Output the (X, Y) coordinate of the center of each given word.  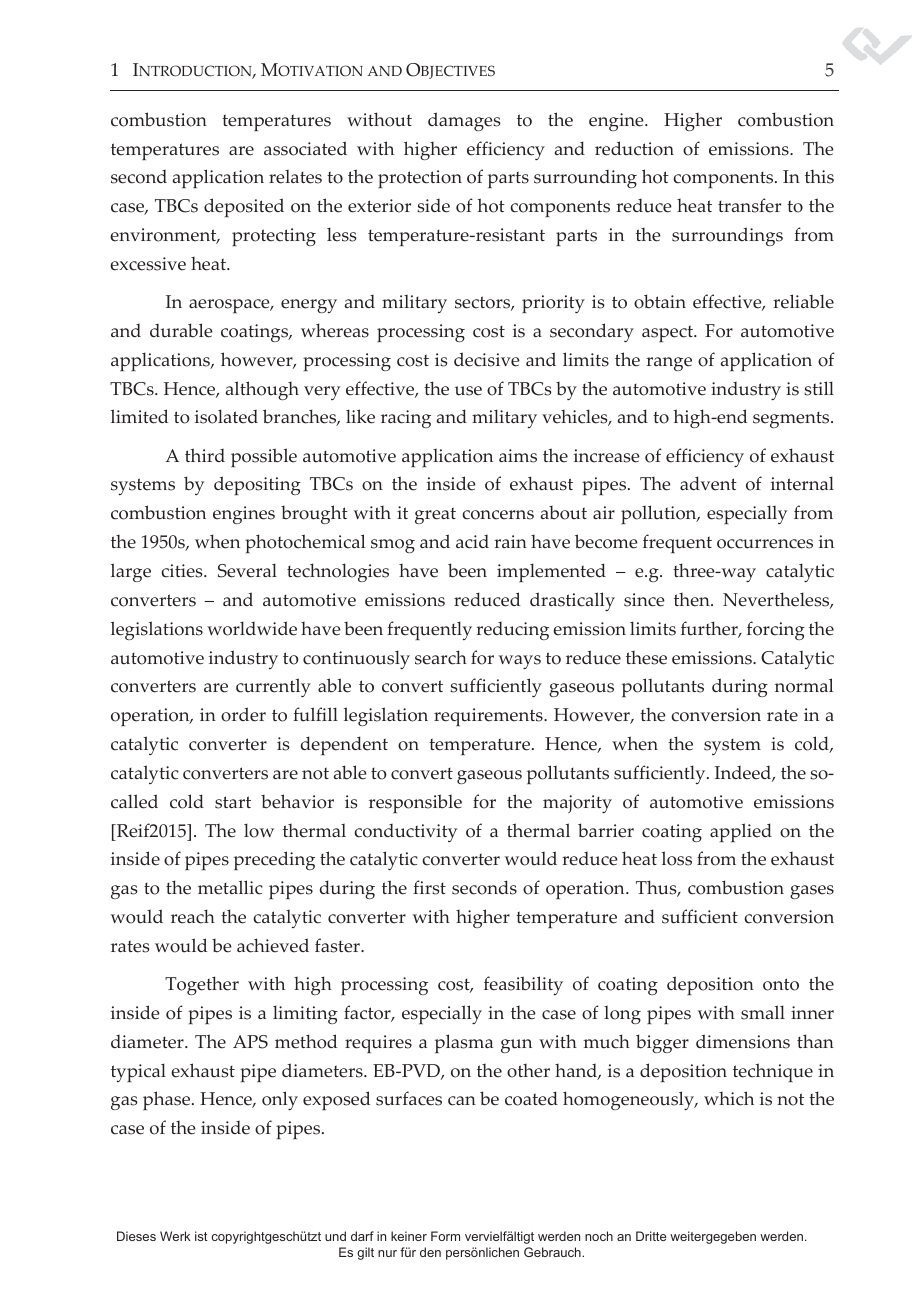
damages (464, 121)
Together (202, 985)
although (262, 390)
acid (472, 542)
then (693, 600)
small (763, 1012)
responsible (415, 803)
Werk (175, 1236)
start (233, 802)
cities (183, 571)
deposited (244, 207)
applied (741, 832)
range (669, 364)
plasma (464, 1043)
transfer (749, 205)
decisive (487, 359)
